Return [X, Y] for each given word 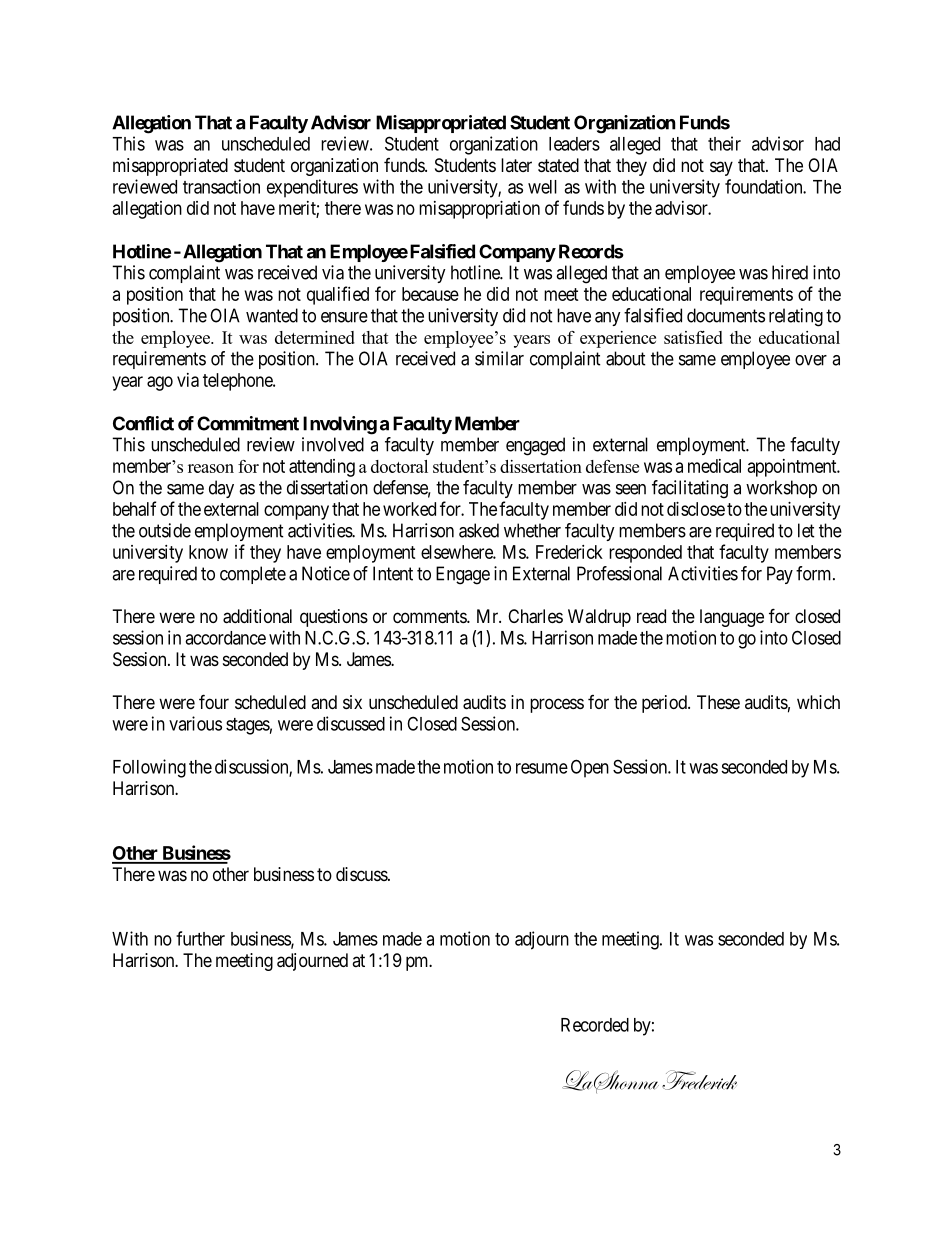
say [721, 168]
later [516, 165]
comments [430, 616]
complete [253, 575]
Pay [780, 575]
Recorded [595, 1025]
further [200, 938]
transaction [221, 186]
